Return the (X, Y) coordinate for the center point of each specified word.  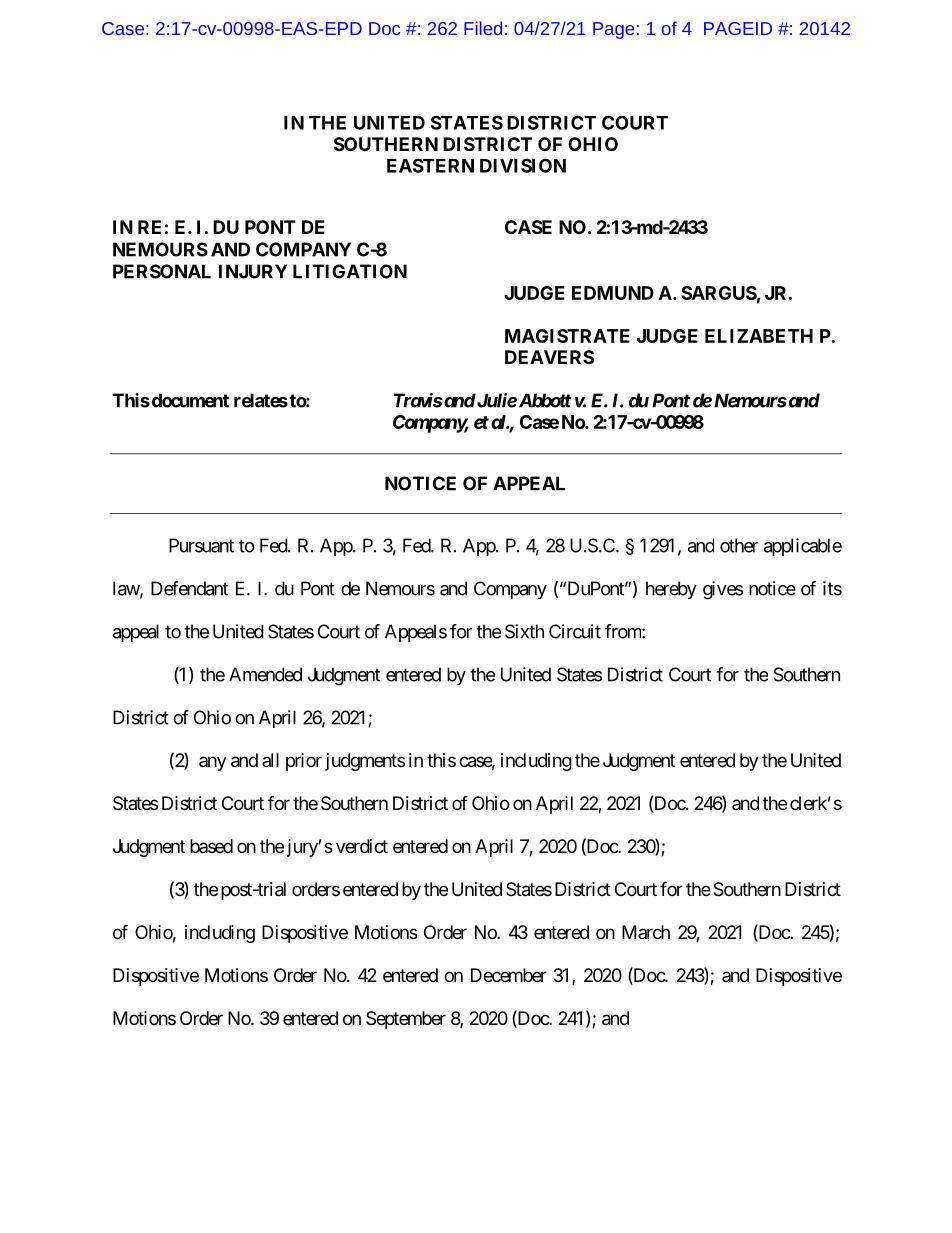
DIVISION (523, 165)
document (189, 400)
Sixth (524, 631)
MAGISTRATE (567, 336)
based (211, 846)
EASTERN (430, 165)
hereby (671, 590)
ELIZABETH (759, 336)
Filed (483, 28)
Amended (265, 674)
